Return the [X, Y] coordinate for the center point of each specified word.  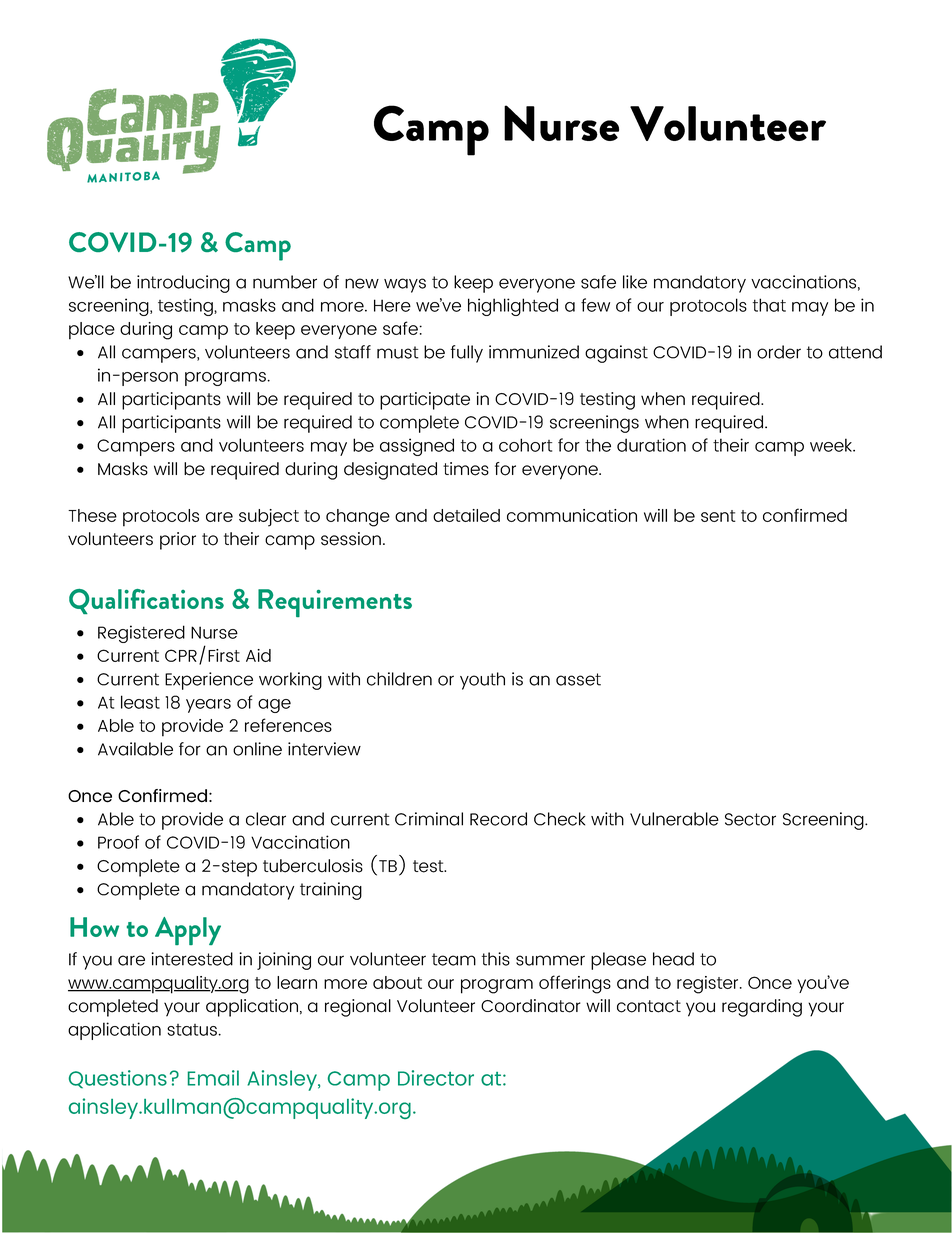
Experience [209, 681]
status [192, 1030]
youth [482, 681]
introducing [183, 284]
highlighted [513, 307]
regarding [762, 1008]
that [769, 305]
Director [436, 1078]
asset [578, 679]
